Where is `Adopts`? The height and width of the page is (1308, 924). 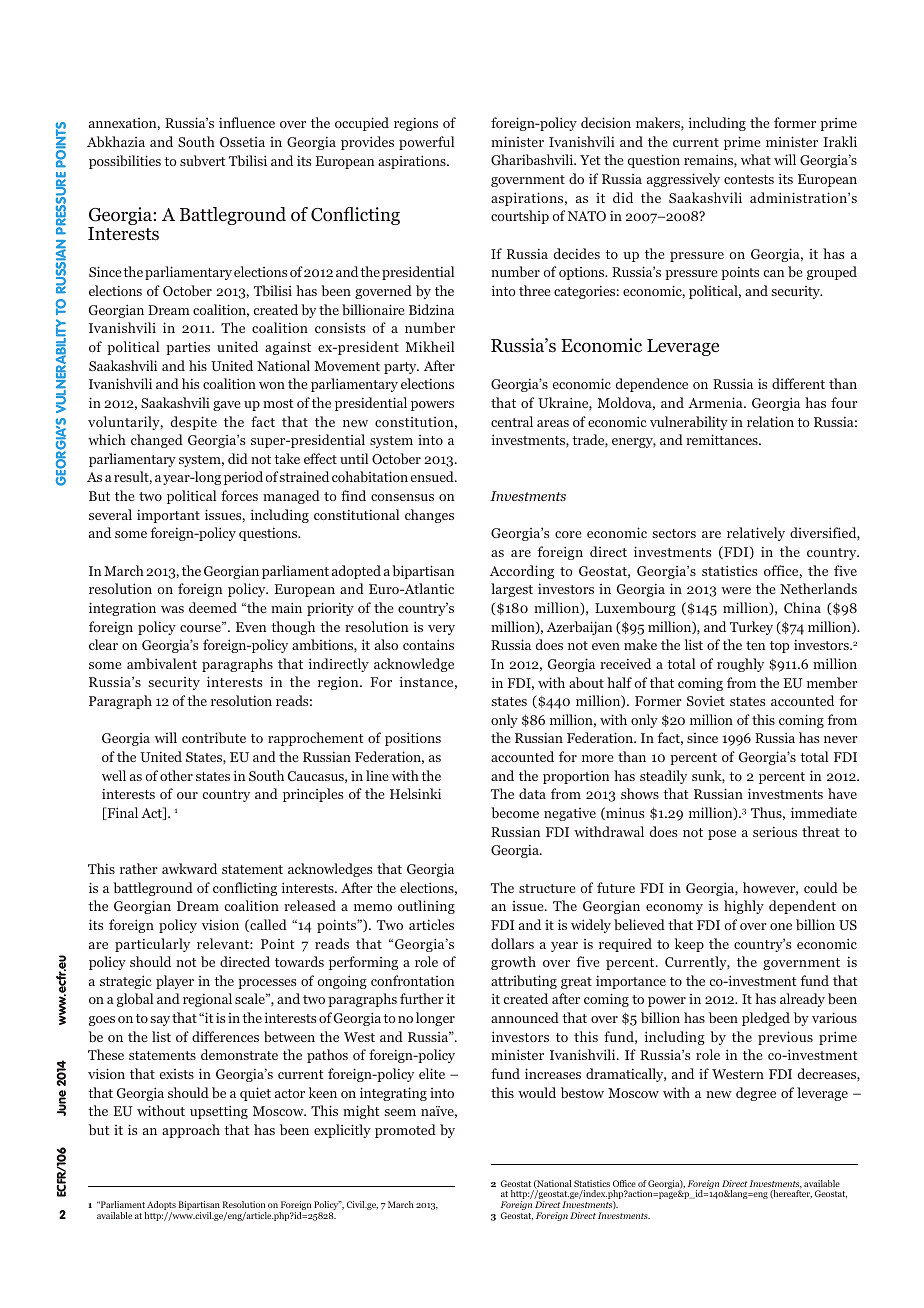
Adopts is located at coordinates (161, 1207).
